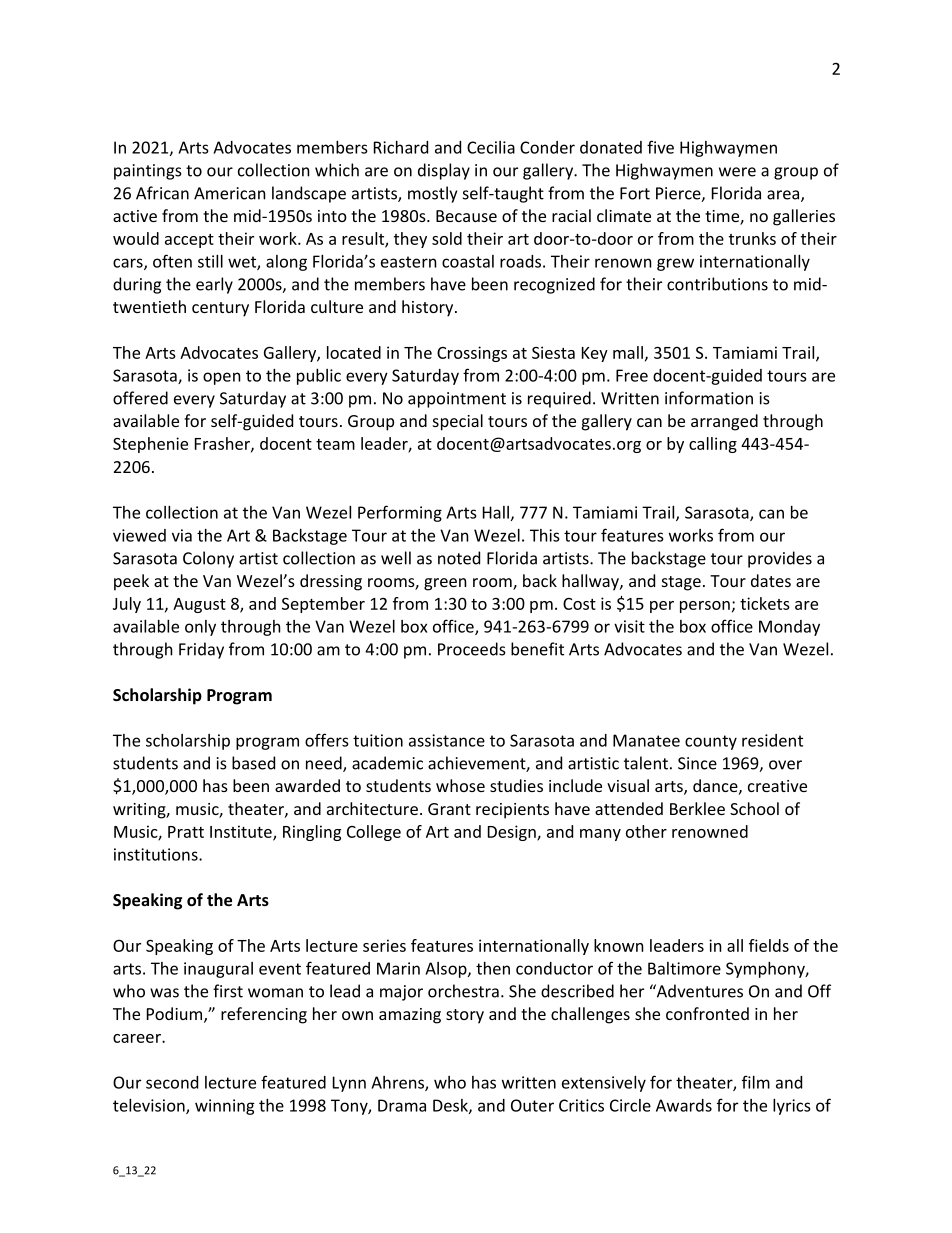 The height and width of the page is (1233, 952). What do you see at coordinates (513, 833) in the page?
I see `Design` at bounding box center [513, 833].
